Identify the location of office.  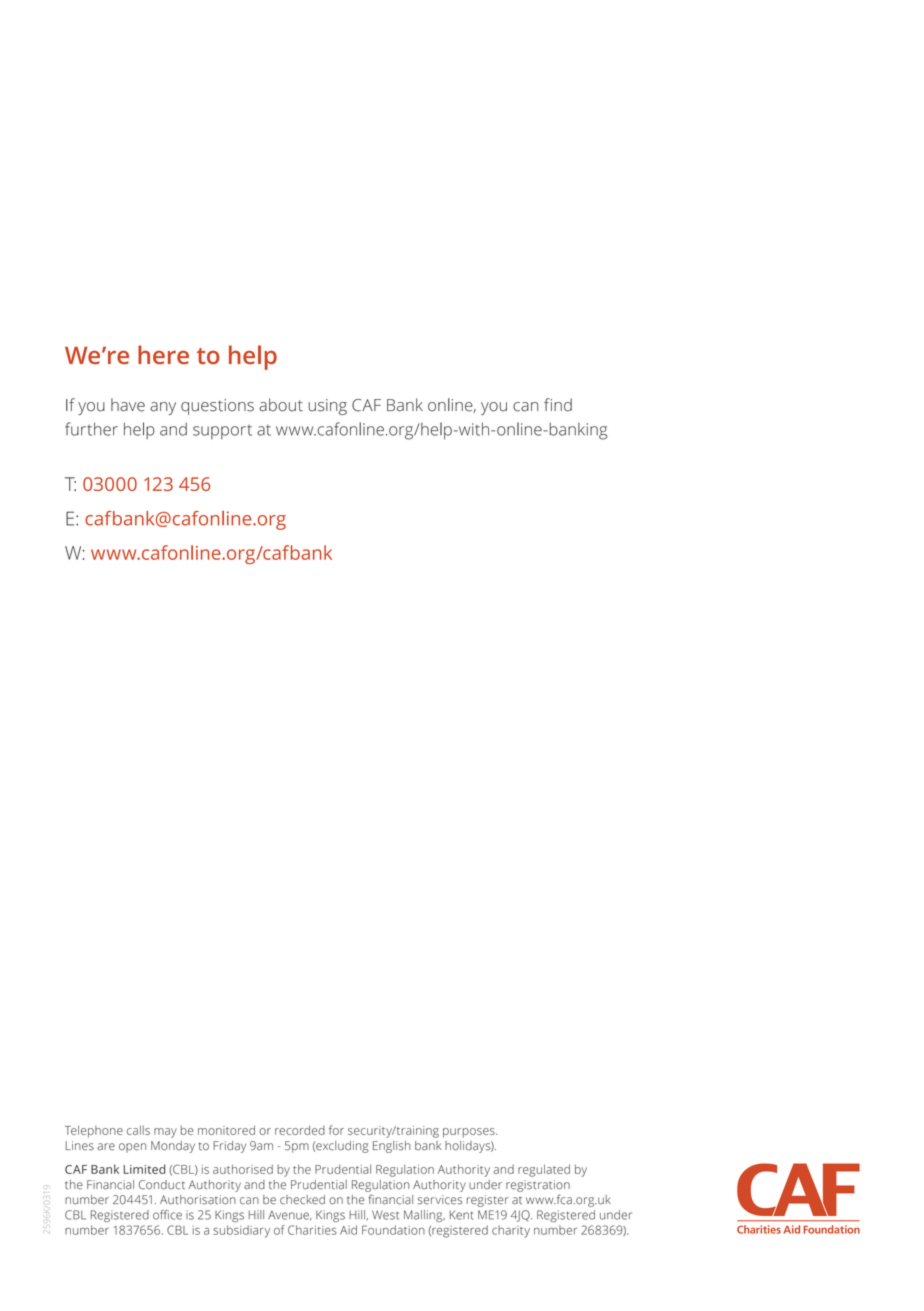
(167, 1215).
